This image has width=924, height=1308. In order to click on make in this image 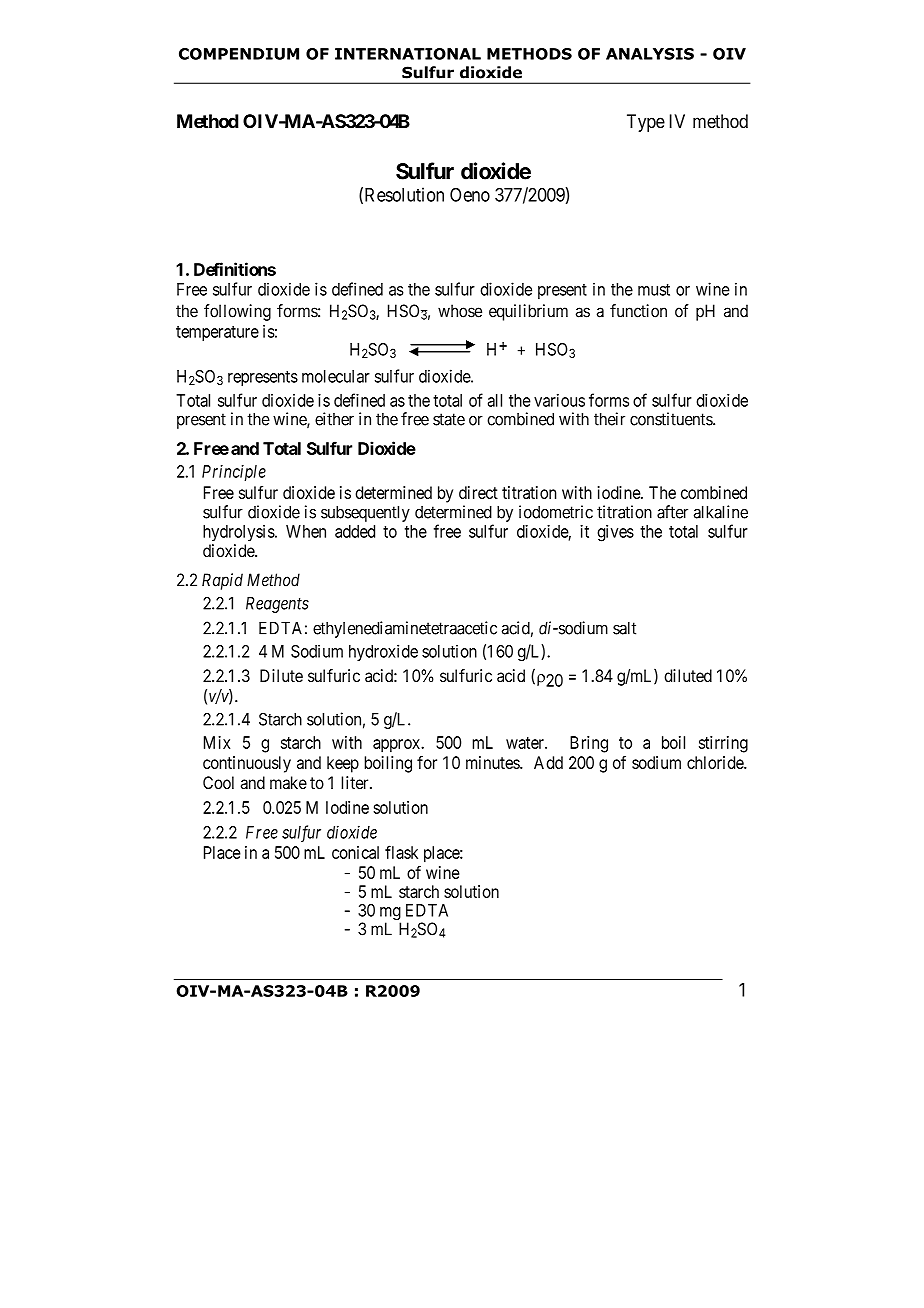, I will do `click(288, 782)`.
